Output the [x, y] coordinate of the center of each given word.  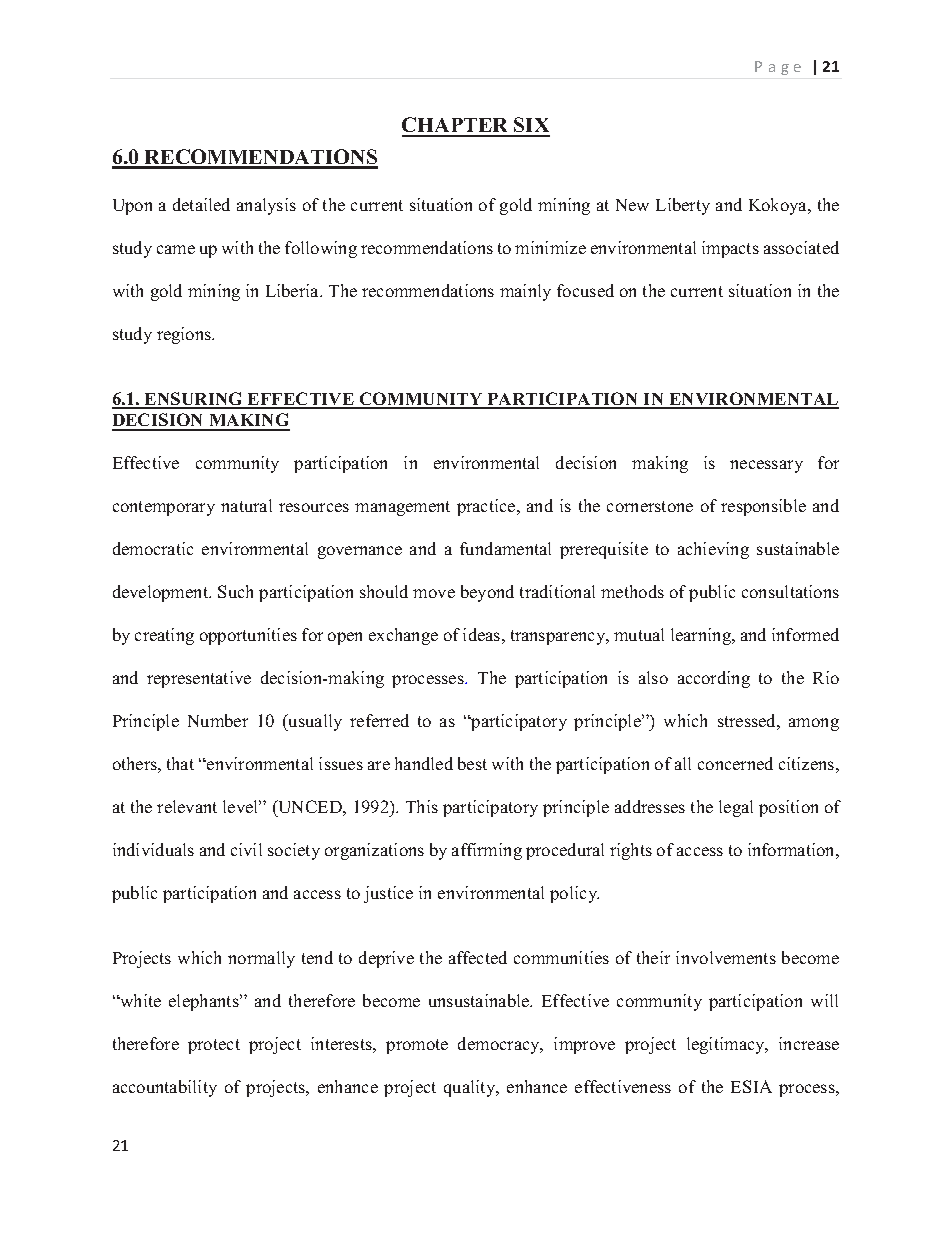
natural [246, 505]
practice [487, 507]
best [472, 763]
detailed [201, 204]
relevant [187, 806]
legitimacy [727, 1045]
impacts [730, 249]
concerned [735, 763]
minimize [550, 247]
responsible [763, 507]
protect [214, 1046]
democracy [500, 1045]
